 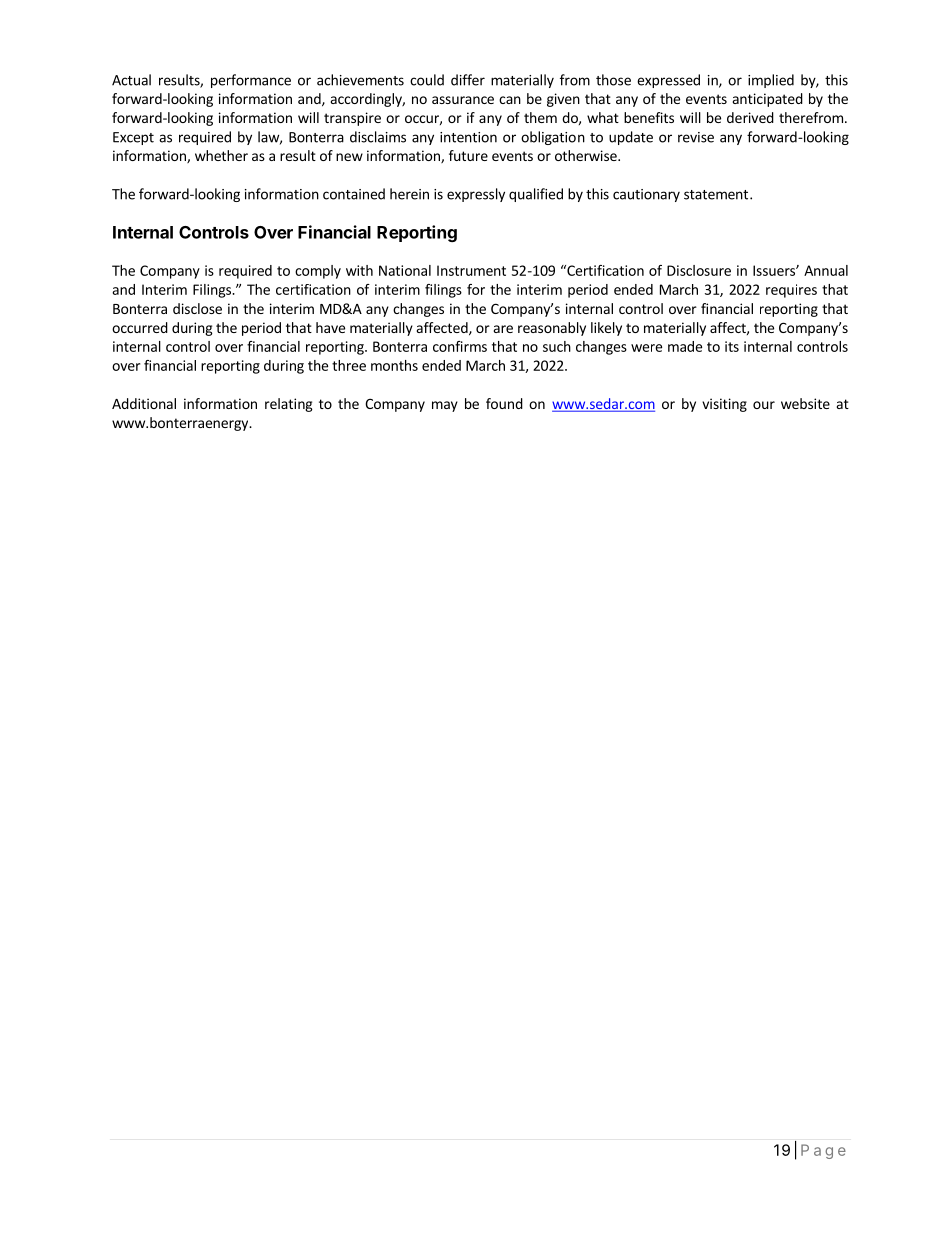 I want to click on found, so click(x=504, y=403).
